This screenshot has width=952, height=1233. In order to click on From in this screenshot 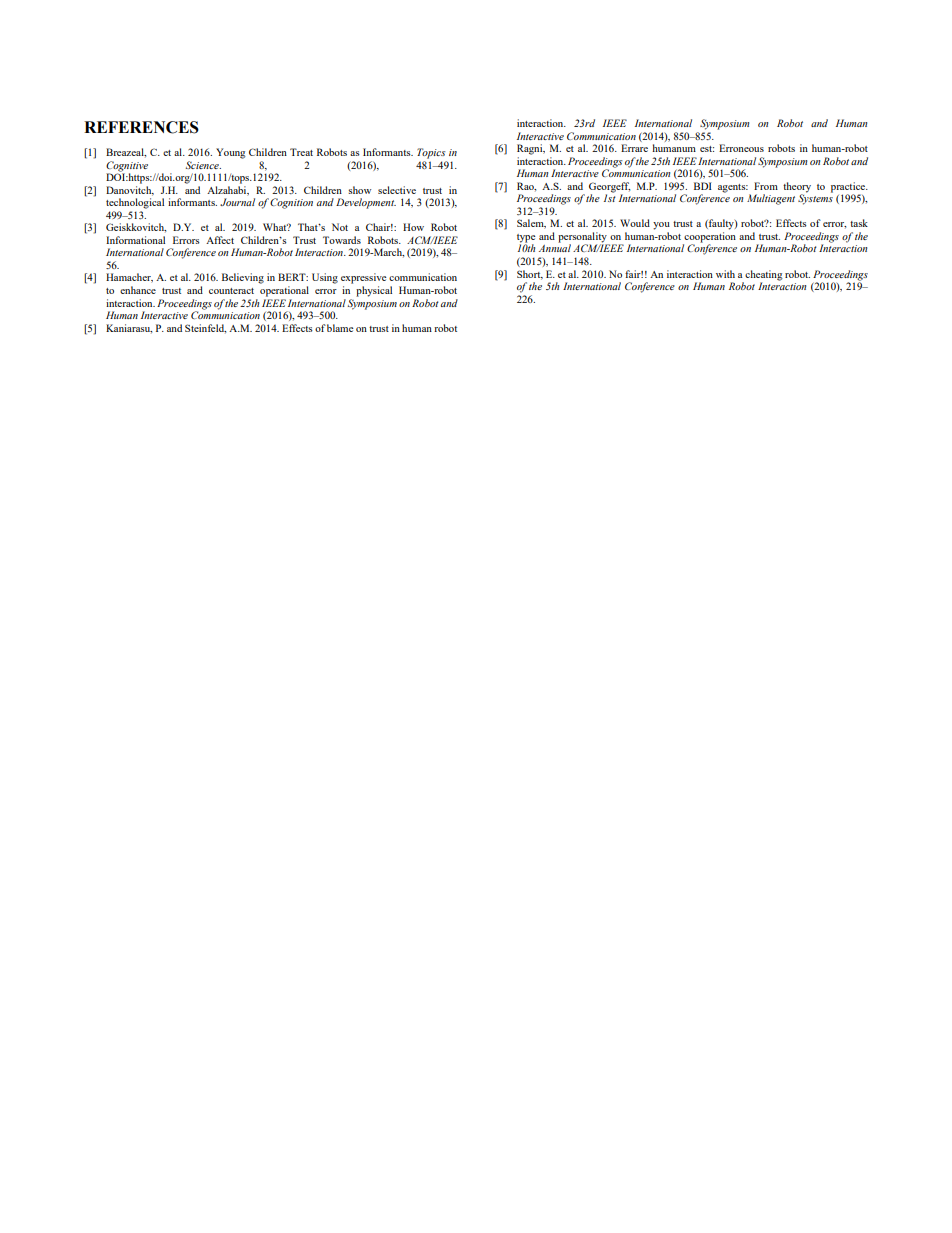, I will do `click(766, 186)`.
